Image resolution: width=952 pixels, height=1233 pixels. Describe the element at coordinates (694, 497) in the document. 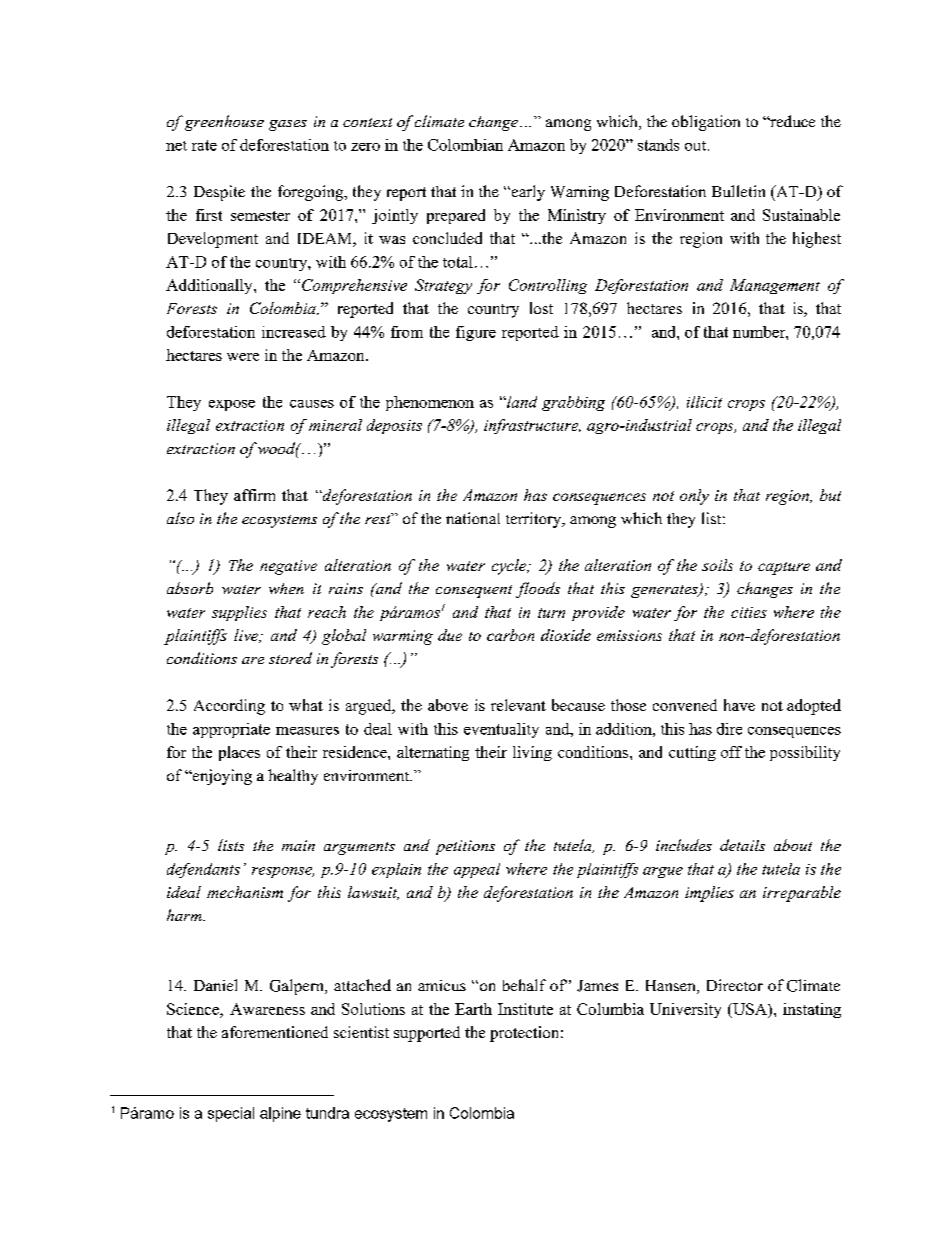

I see `only` at that location.
